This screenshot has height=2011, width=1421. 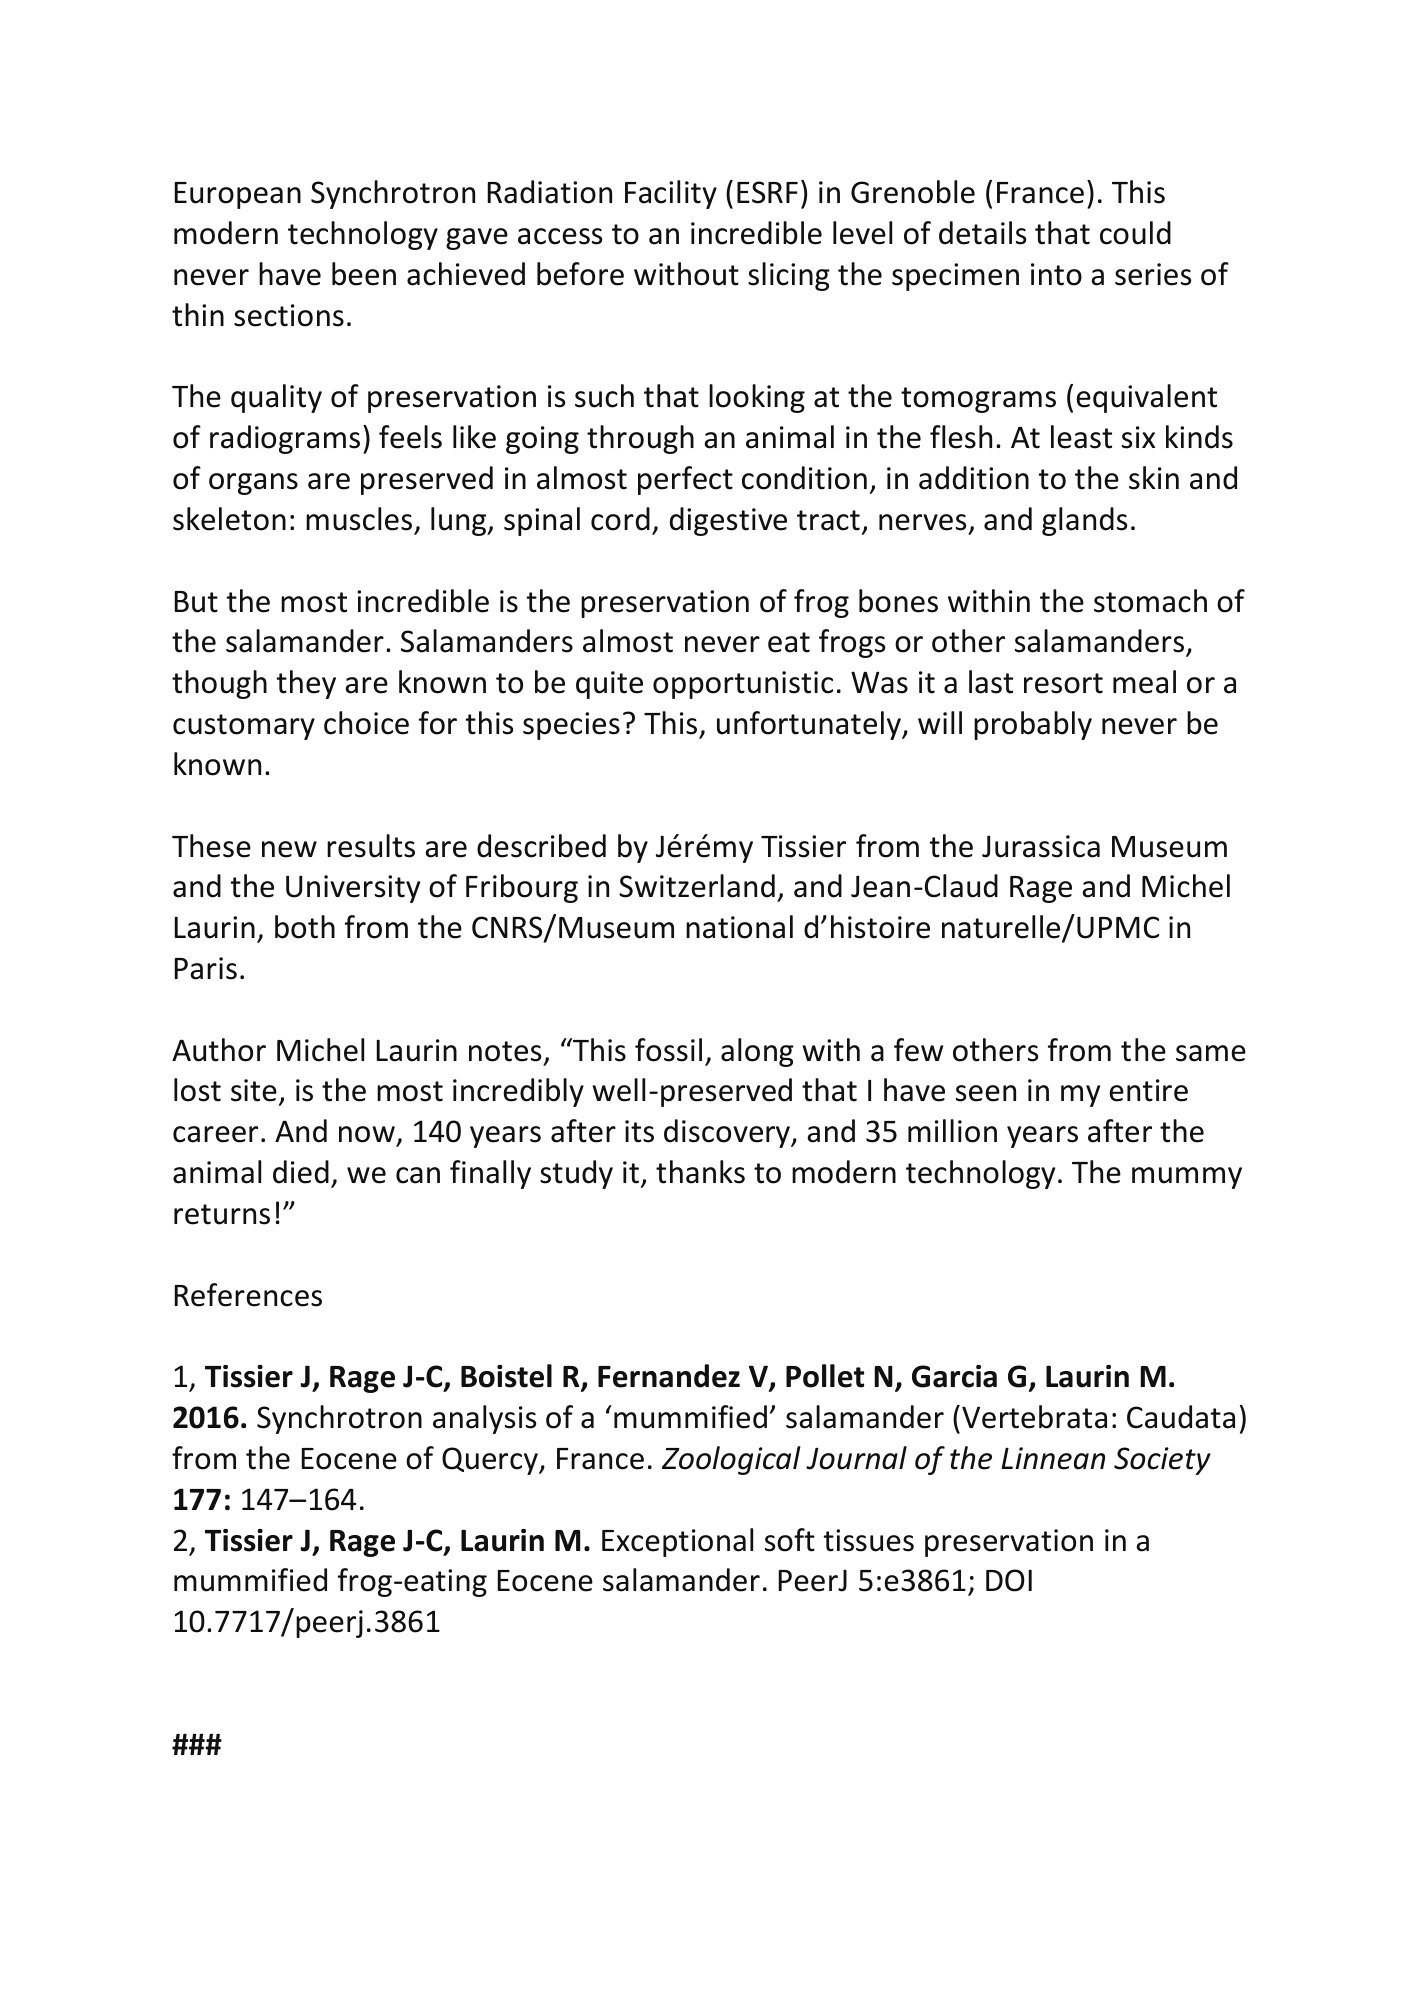 I want to click on they, so click(x=306, y=684).
